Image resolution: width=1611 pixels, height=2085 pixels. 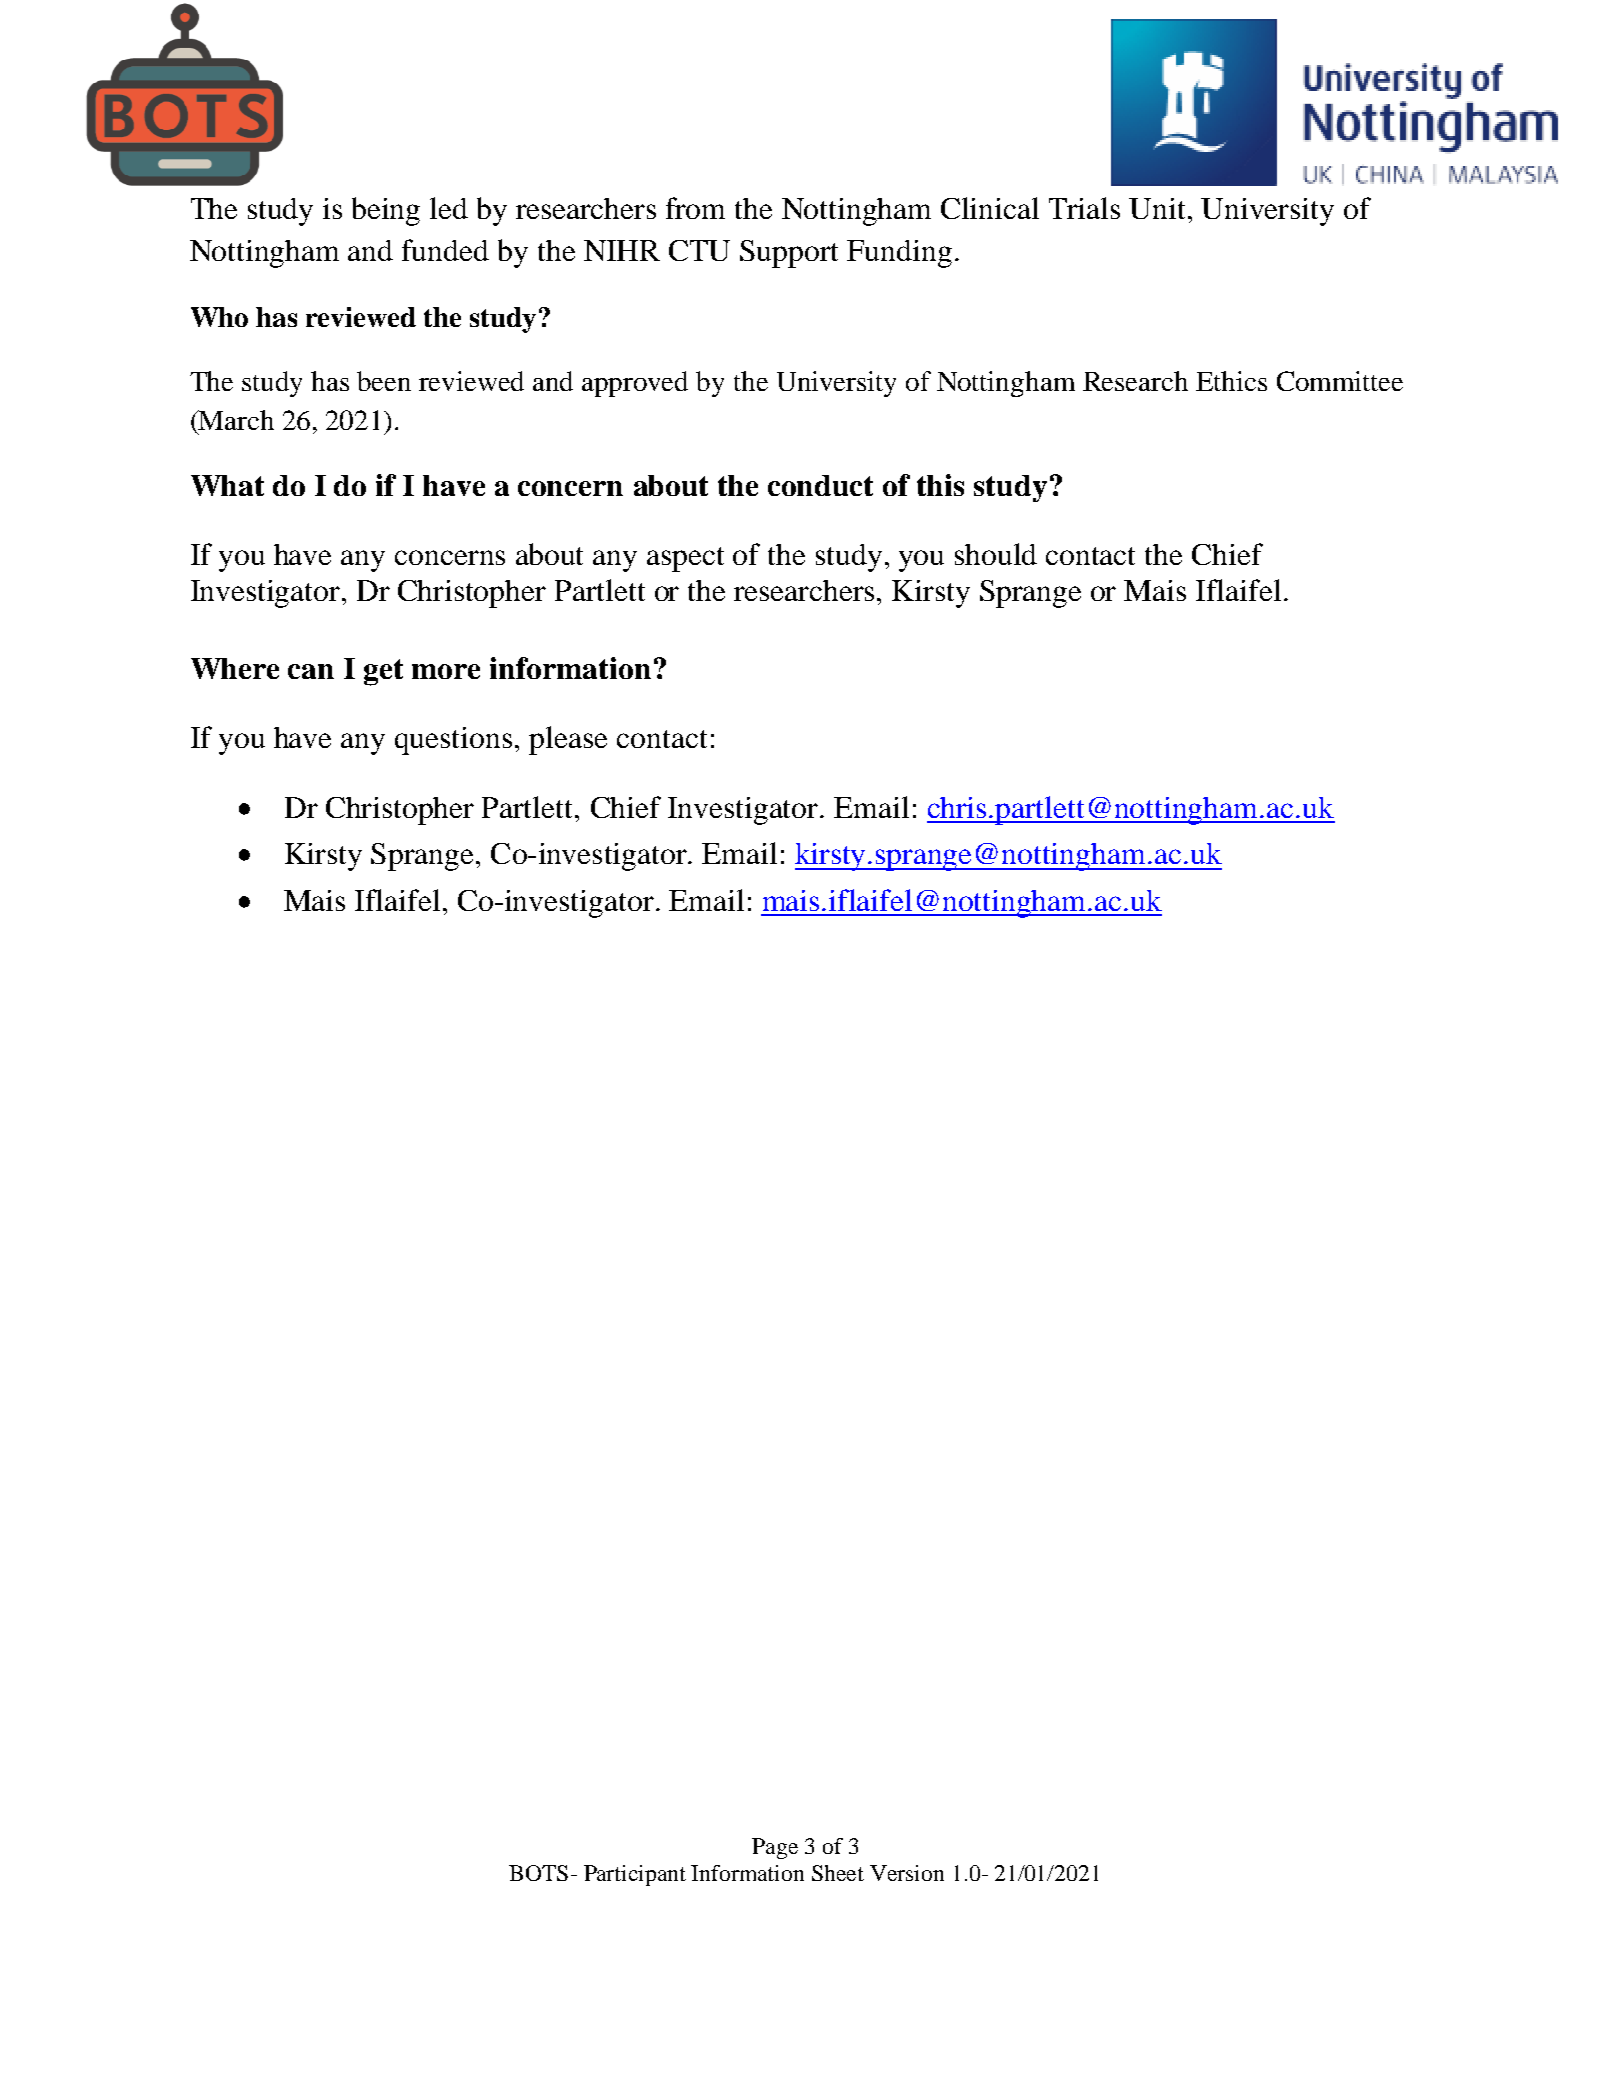 What do you see at coordinates (789, 254) in the image?
I see `Support` at bounding box center [789, 254].
